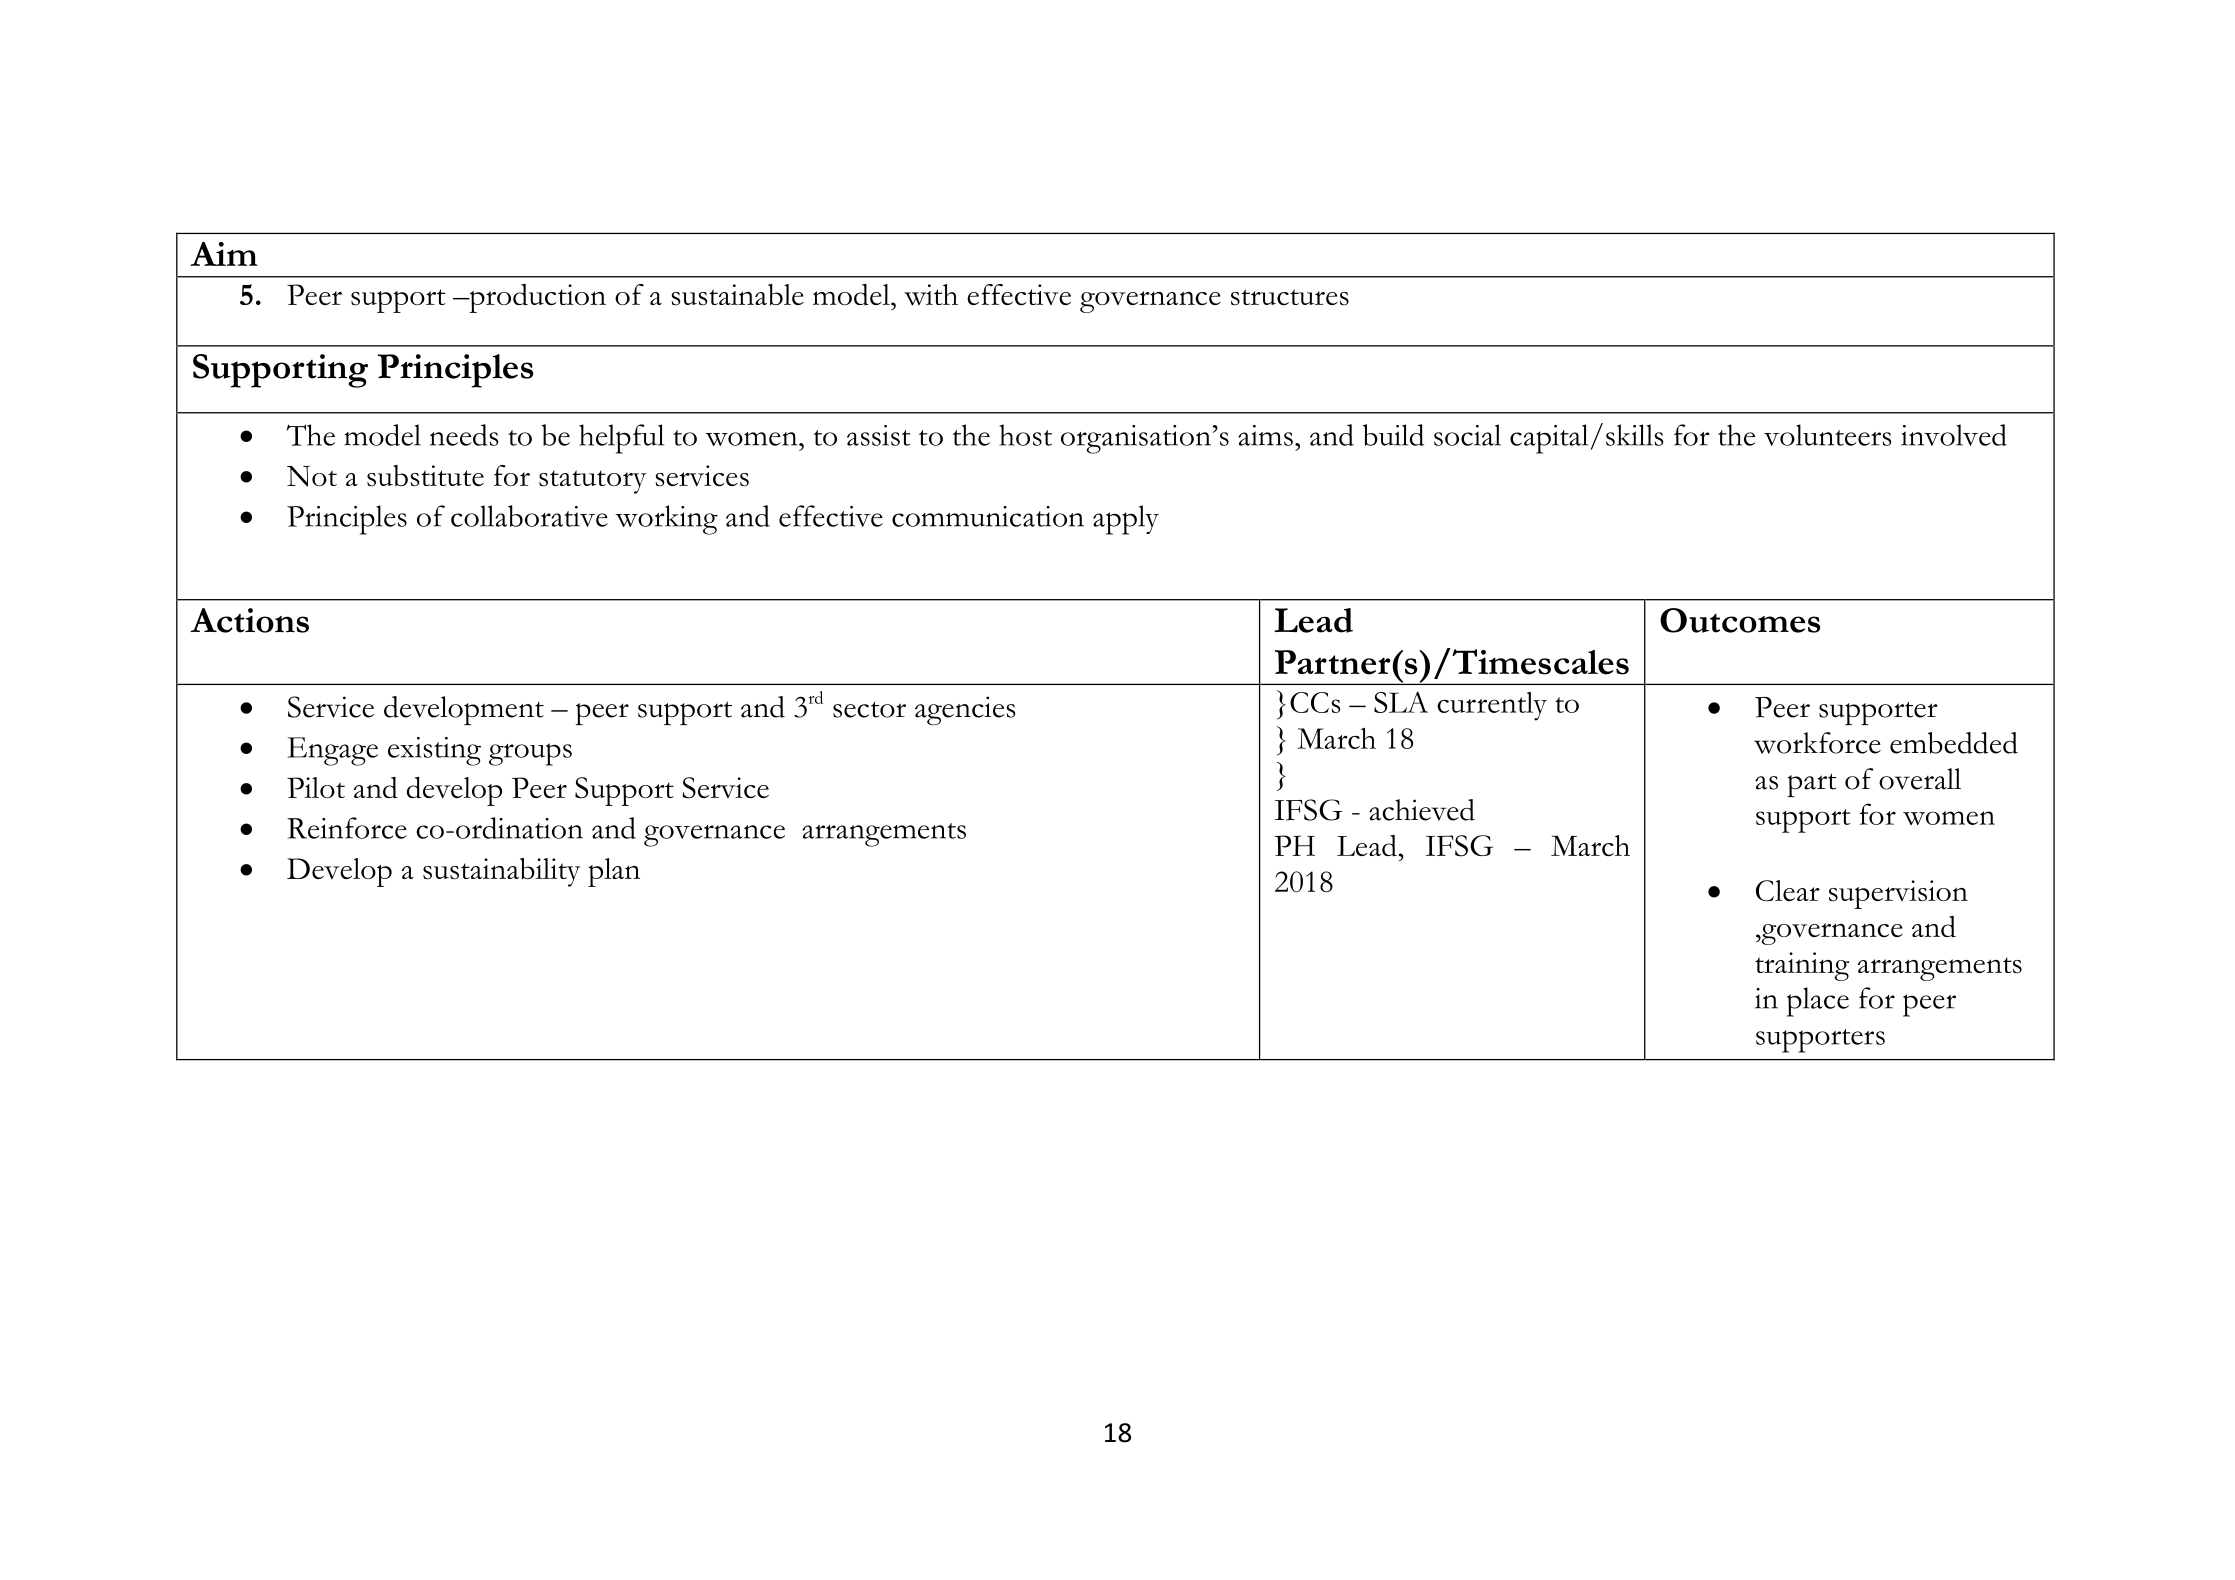 The height and width of the document is (1580, 2235). Describe the element at coordinates (536, 298) in the document. I see `production` at that location.
